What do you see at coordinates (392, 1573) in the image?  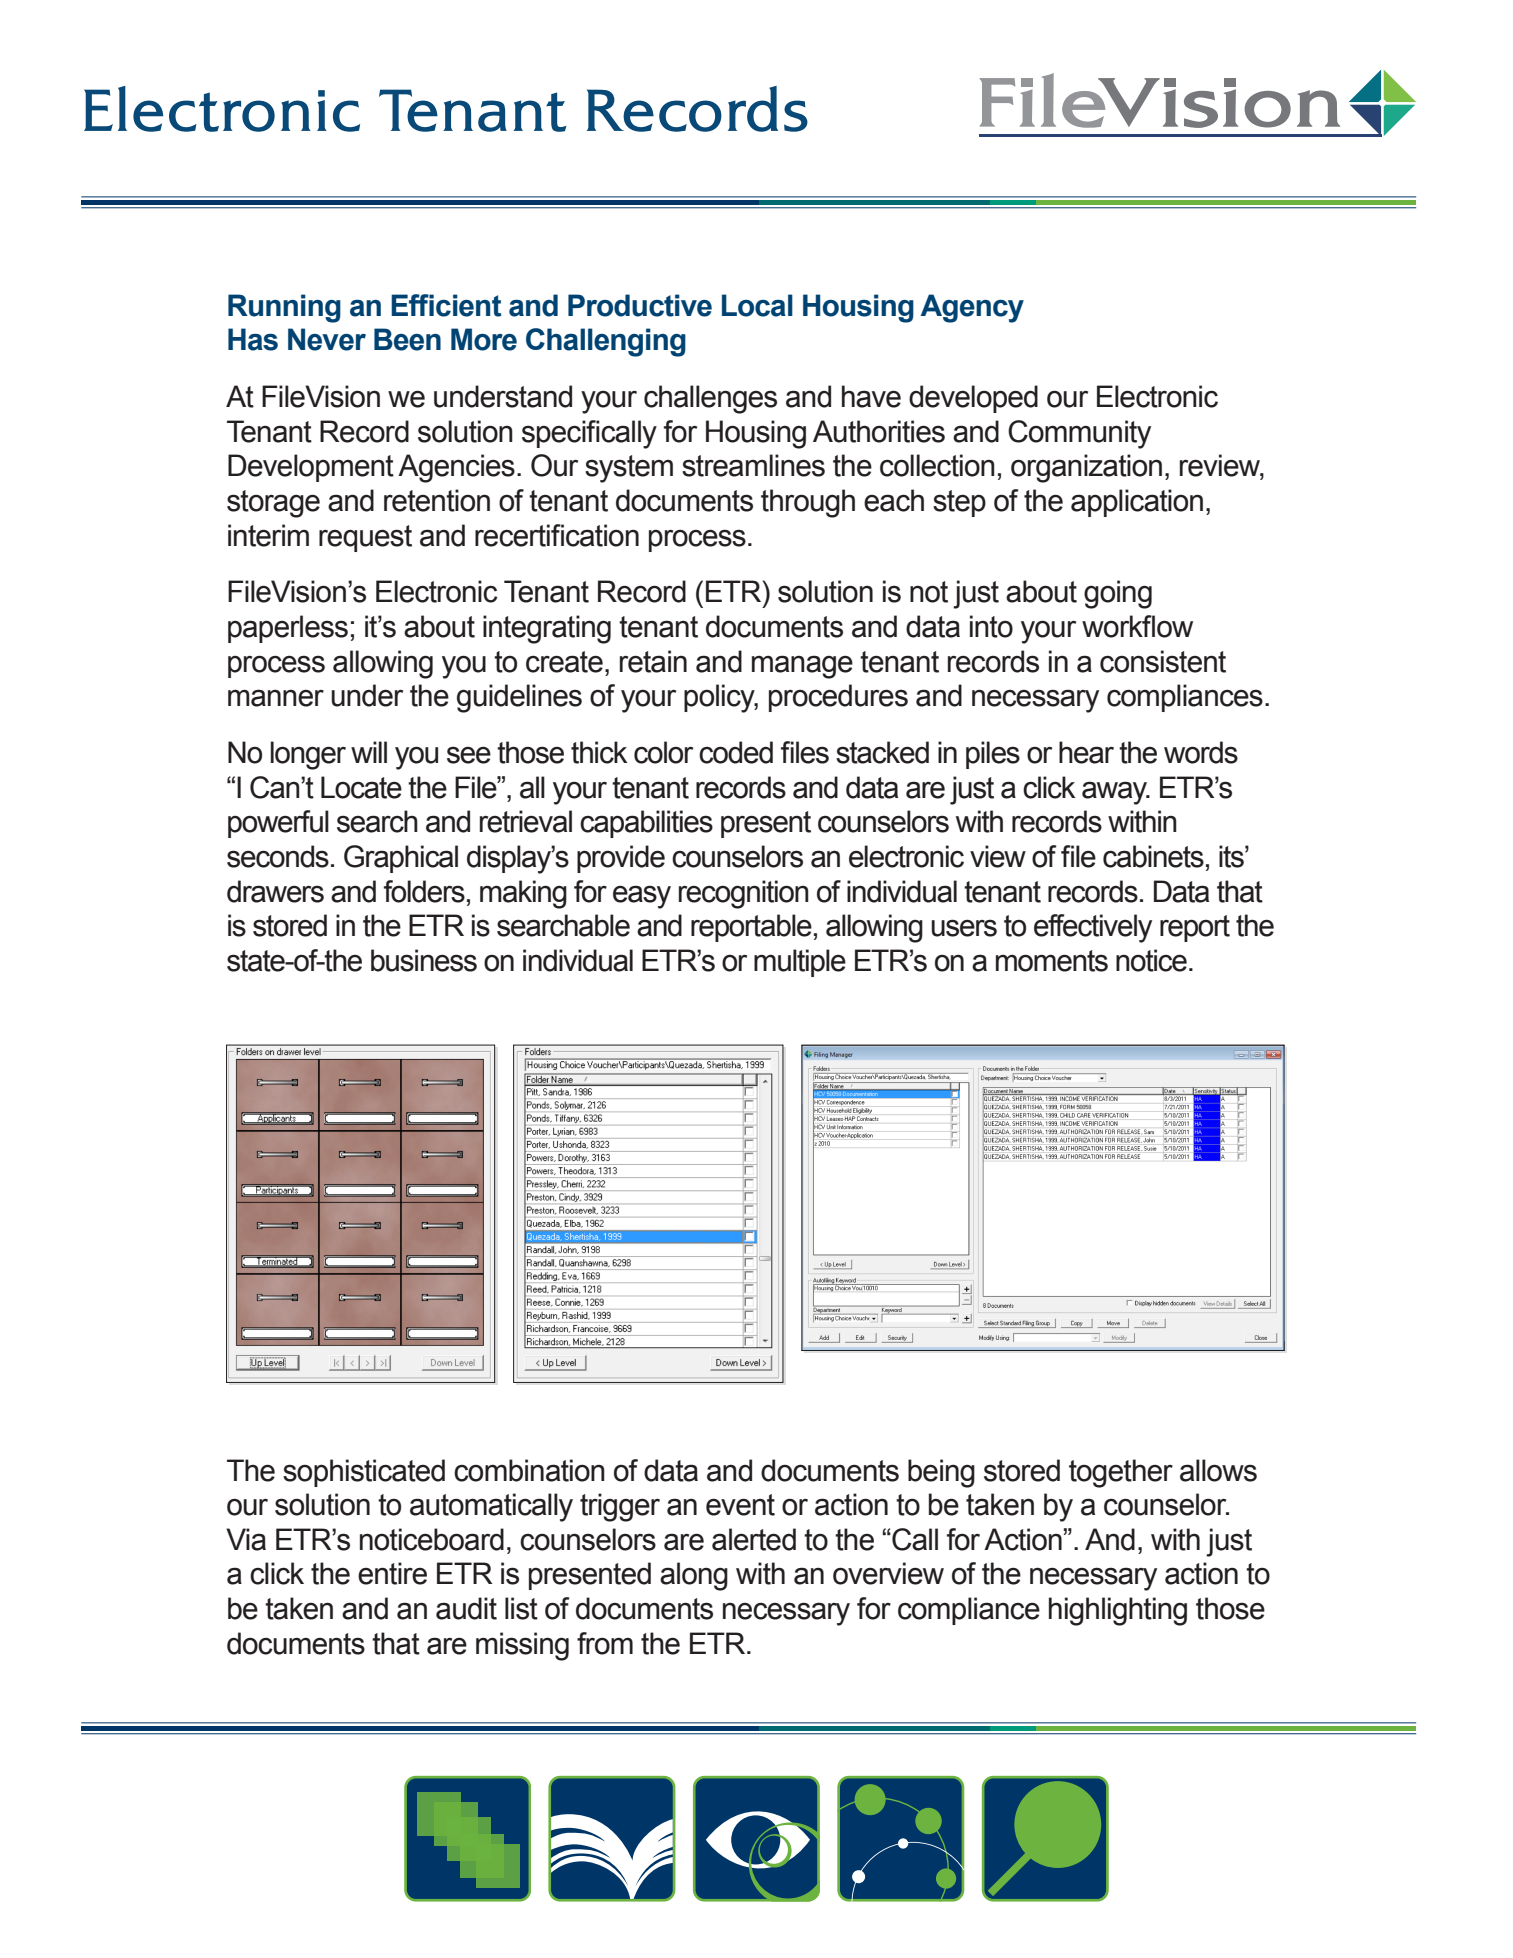 I see `entire` at bounding box center [392, 1573].
